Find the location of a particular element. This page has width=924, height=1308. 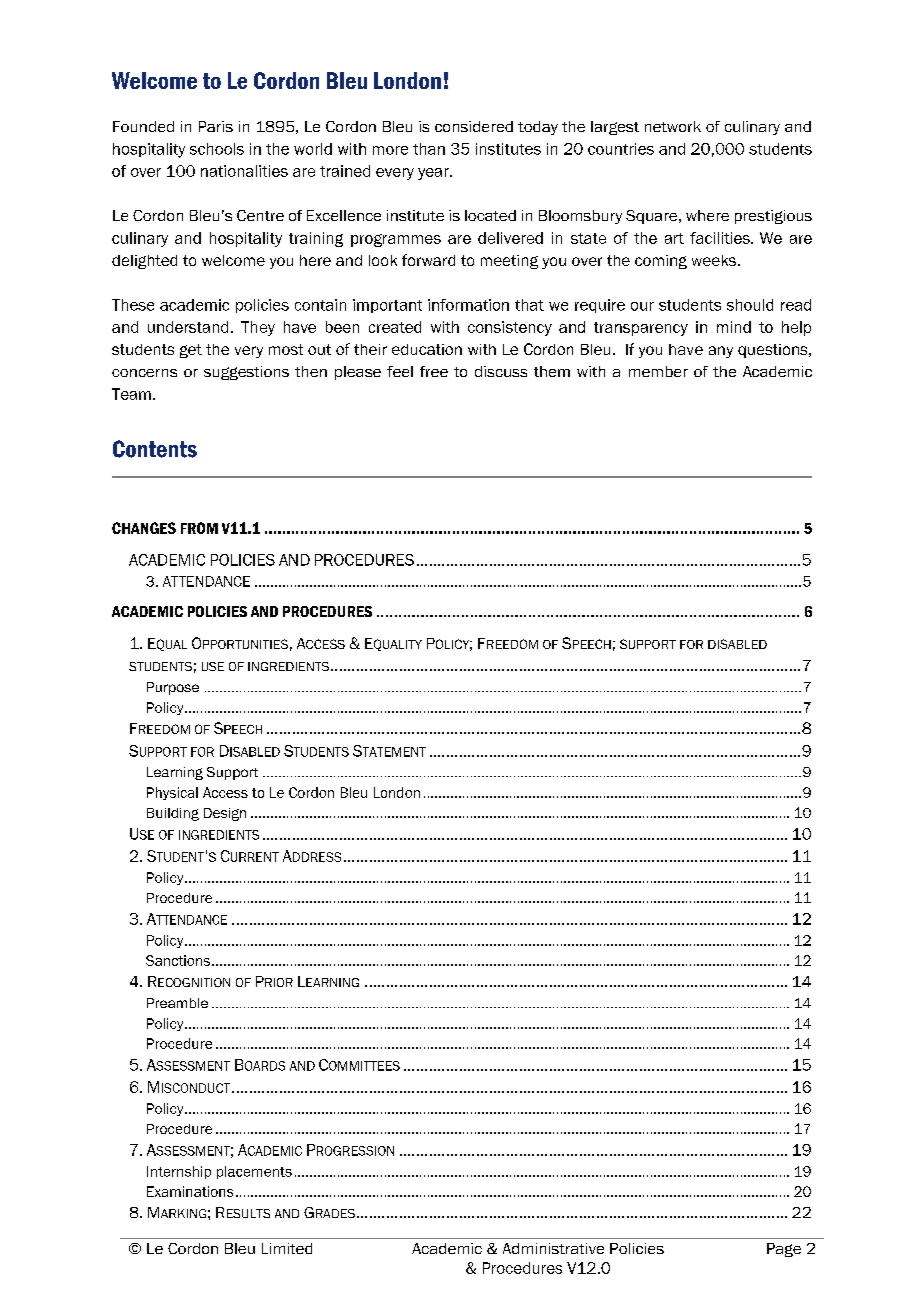

year is located at coordinates (434, 174).
